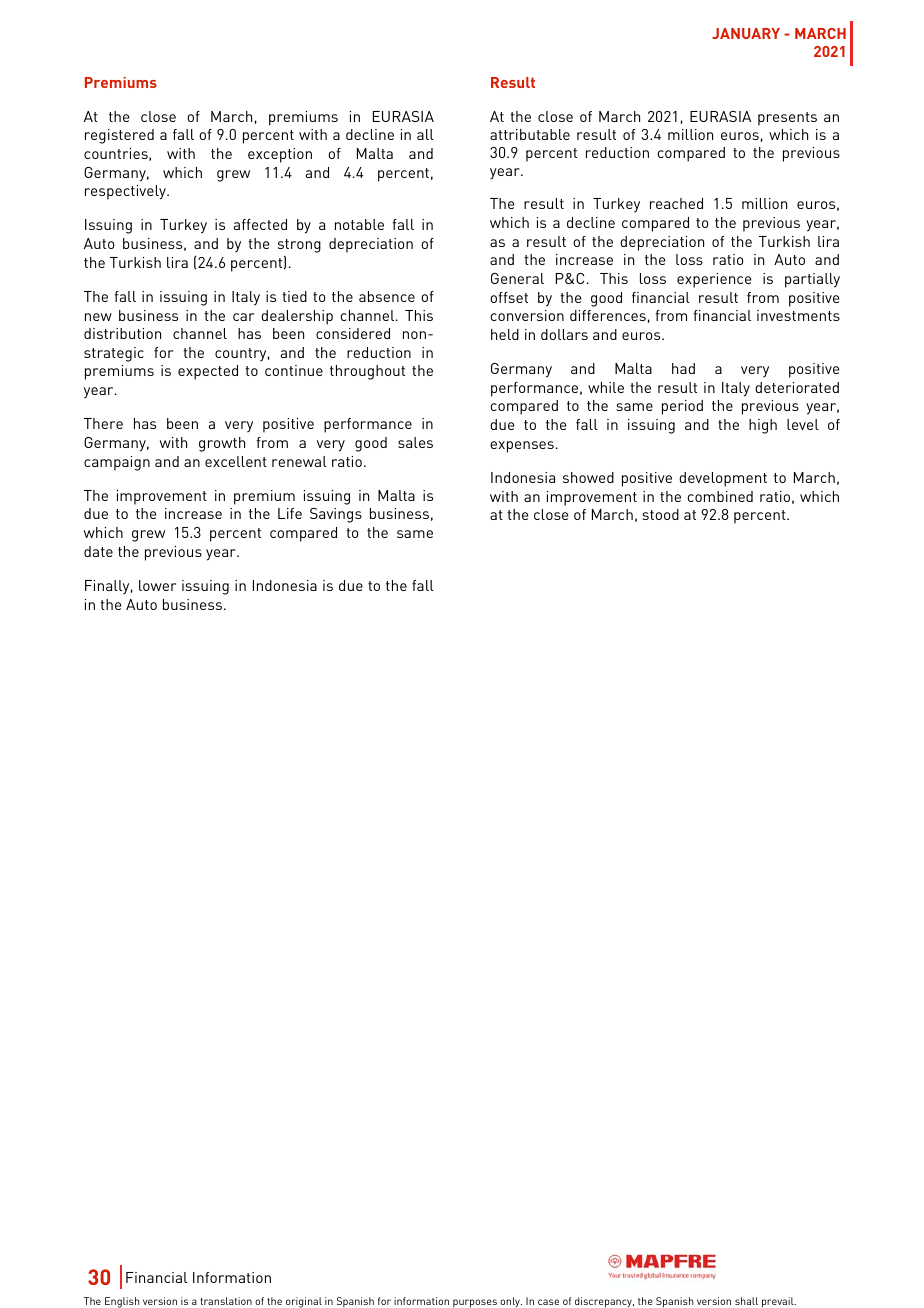 This image has width=924, height=1308. What do you see at coordinates (226, 1301) in the image?
I see `translation` at bounding box center [226, 1301].
